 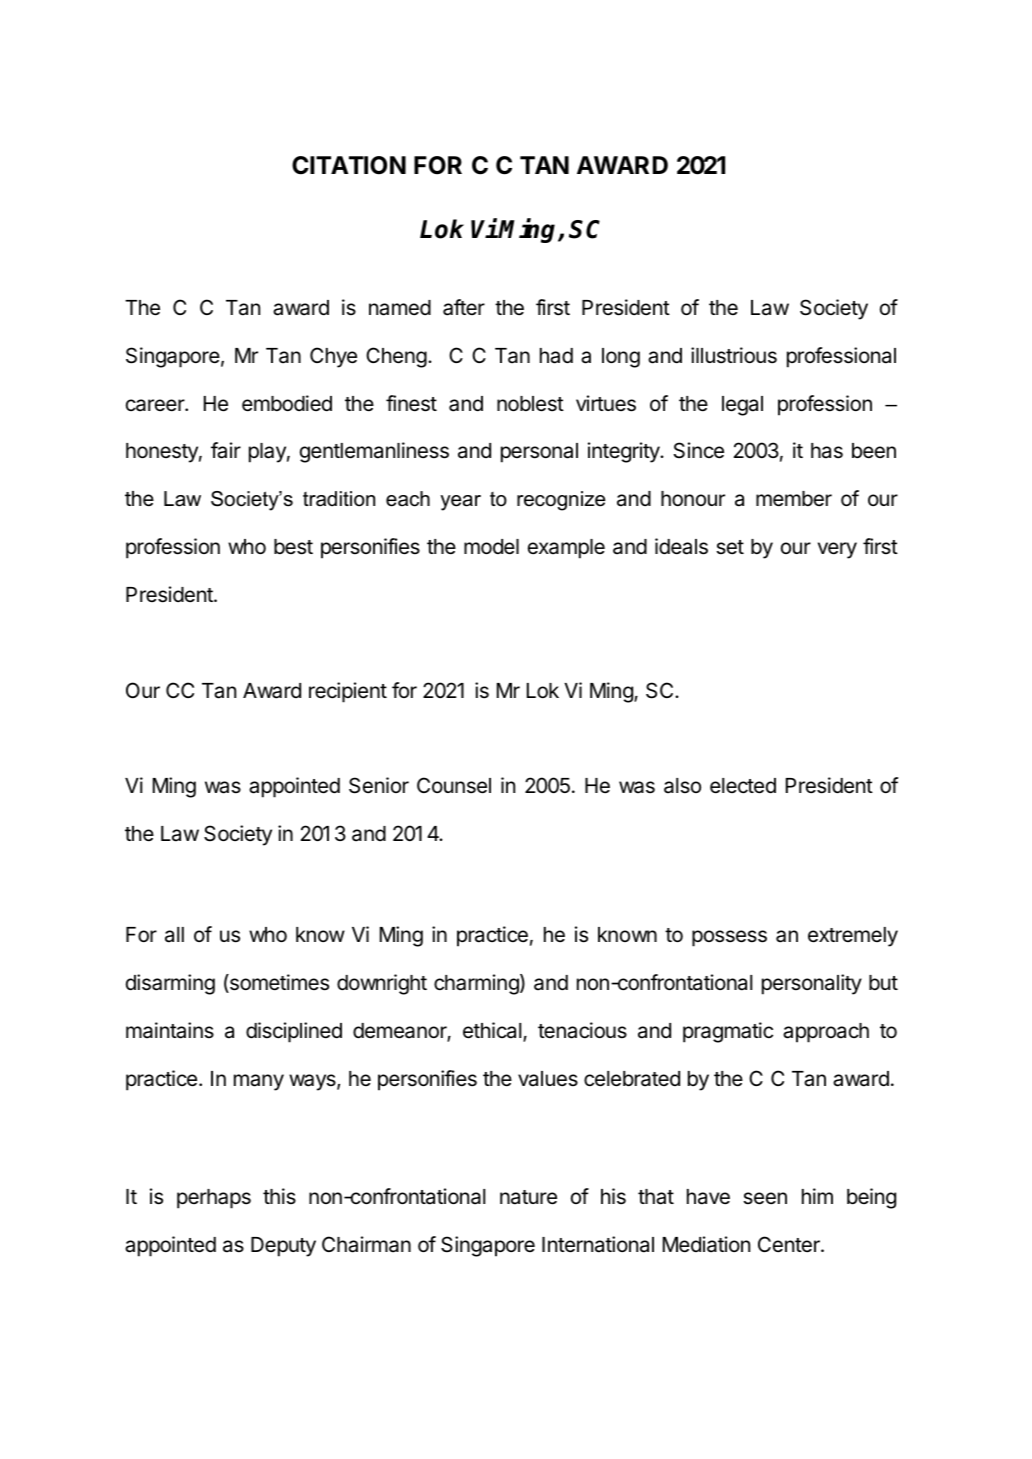 I want to click on CITATION, so click(x=349, y=165).
